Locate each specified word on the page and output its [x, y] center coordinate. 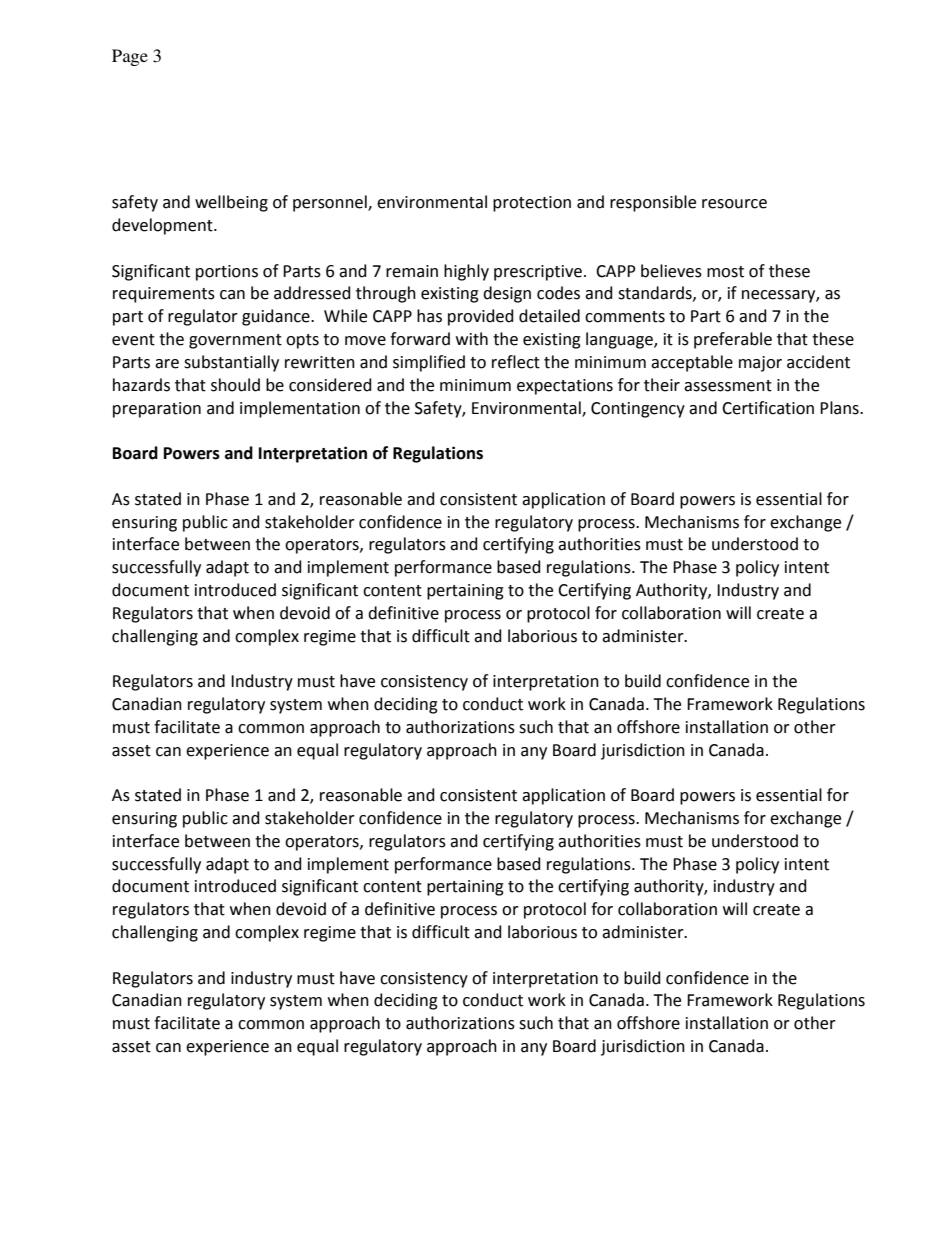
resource [734, 204]
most [725, 272]
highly [466, 272]
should [235, 385]
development [163, 226]
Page [130, 57]
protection [532, 204]
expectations [565, 387]
